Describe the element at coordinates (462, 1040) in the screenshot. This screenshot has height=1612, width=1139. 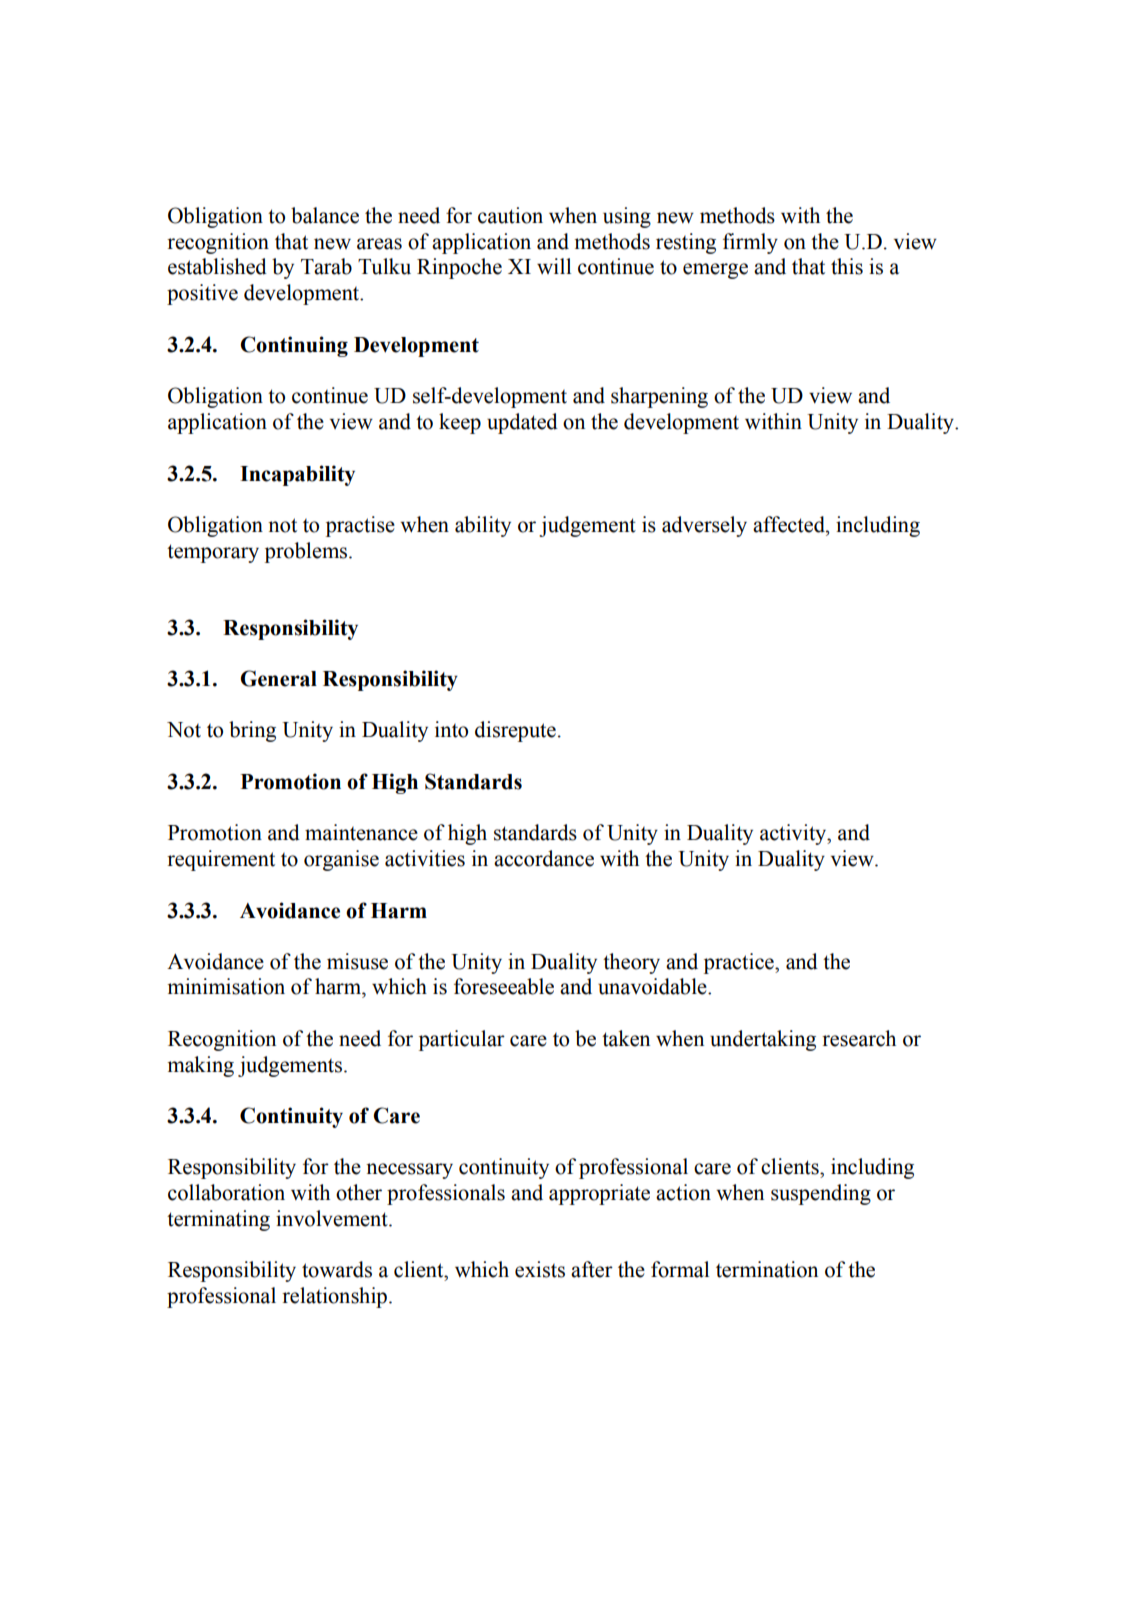
I see `particular` at that location.
